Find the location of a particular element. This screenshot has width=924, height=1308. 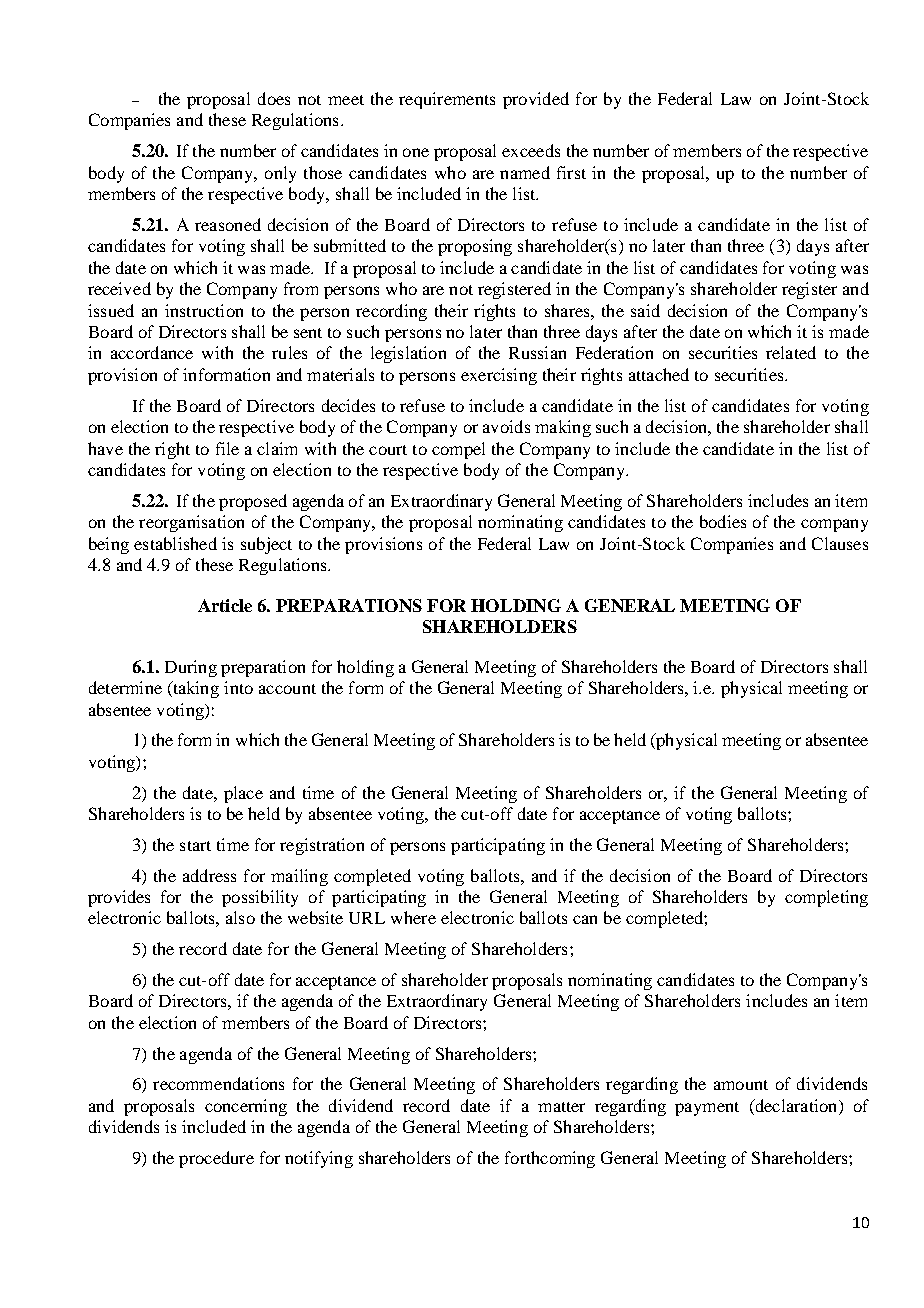

address is located at coordinates (209, 875).
